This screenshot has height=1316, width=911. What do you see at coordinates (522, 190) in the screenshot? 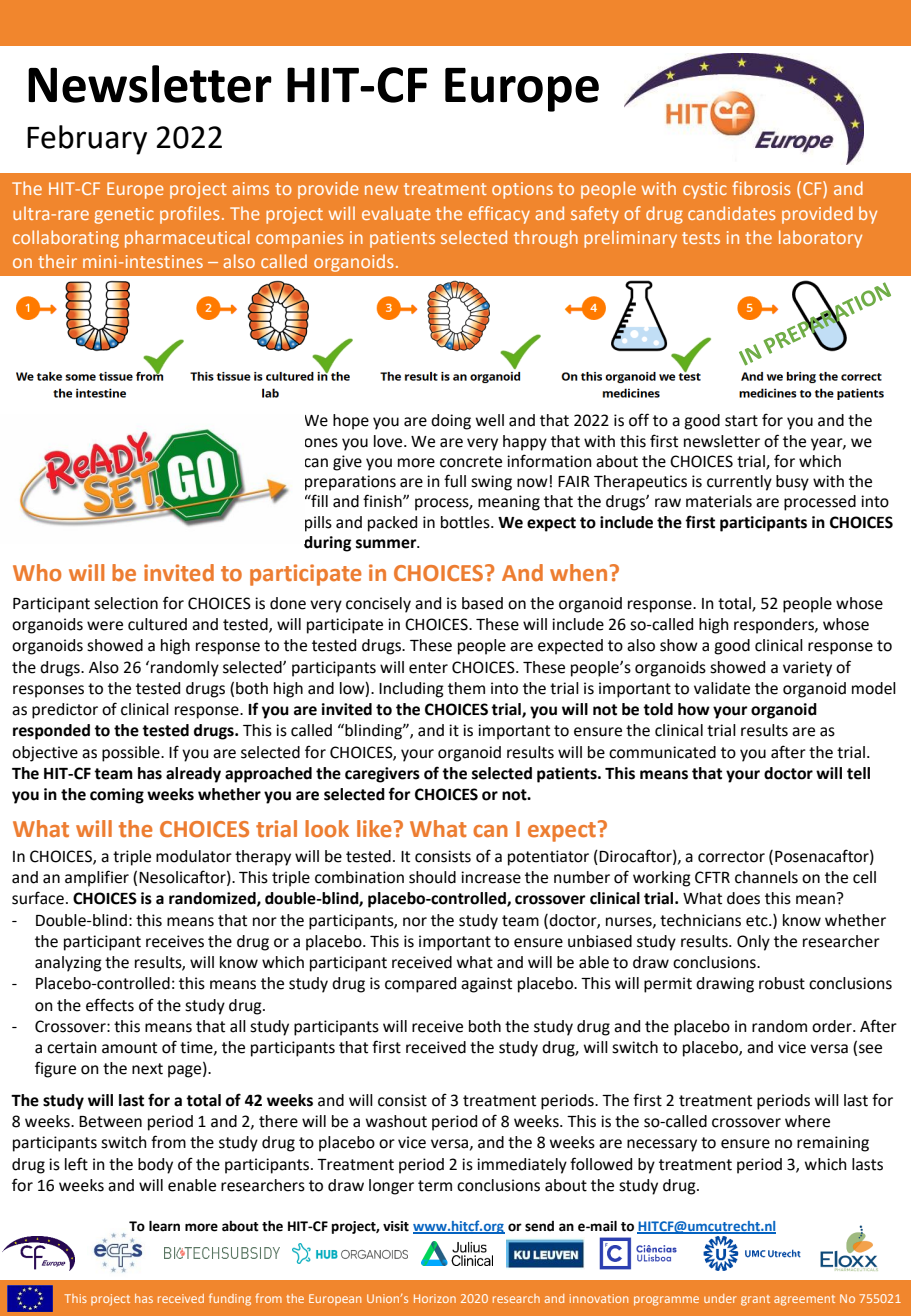
I see `options` at bounding box center [522, 190].
